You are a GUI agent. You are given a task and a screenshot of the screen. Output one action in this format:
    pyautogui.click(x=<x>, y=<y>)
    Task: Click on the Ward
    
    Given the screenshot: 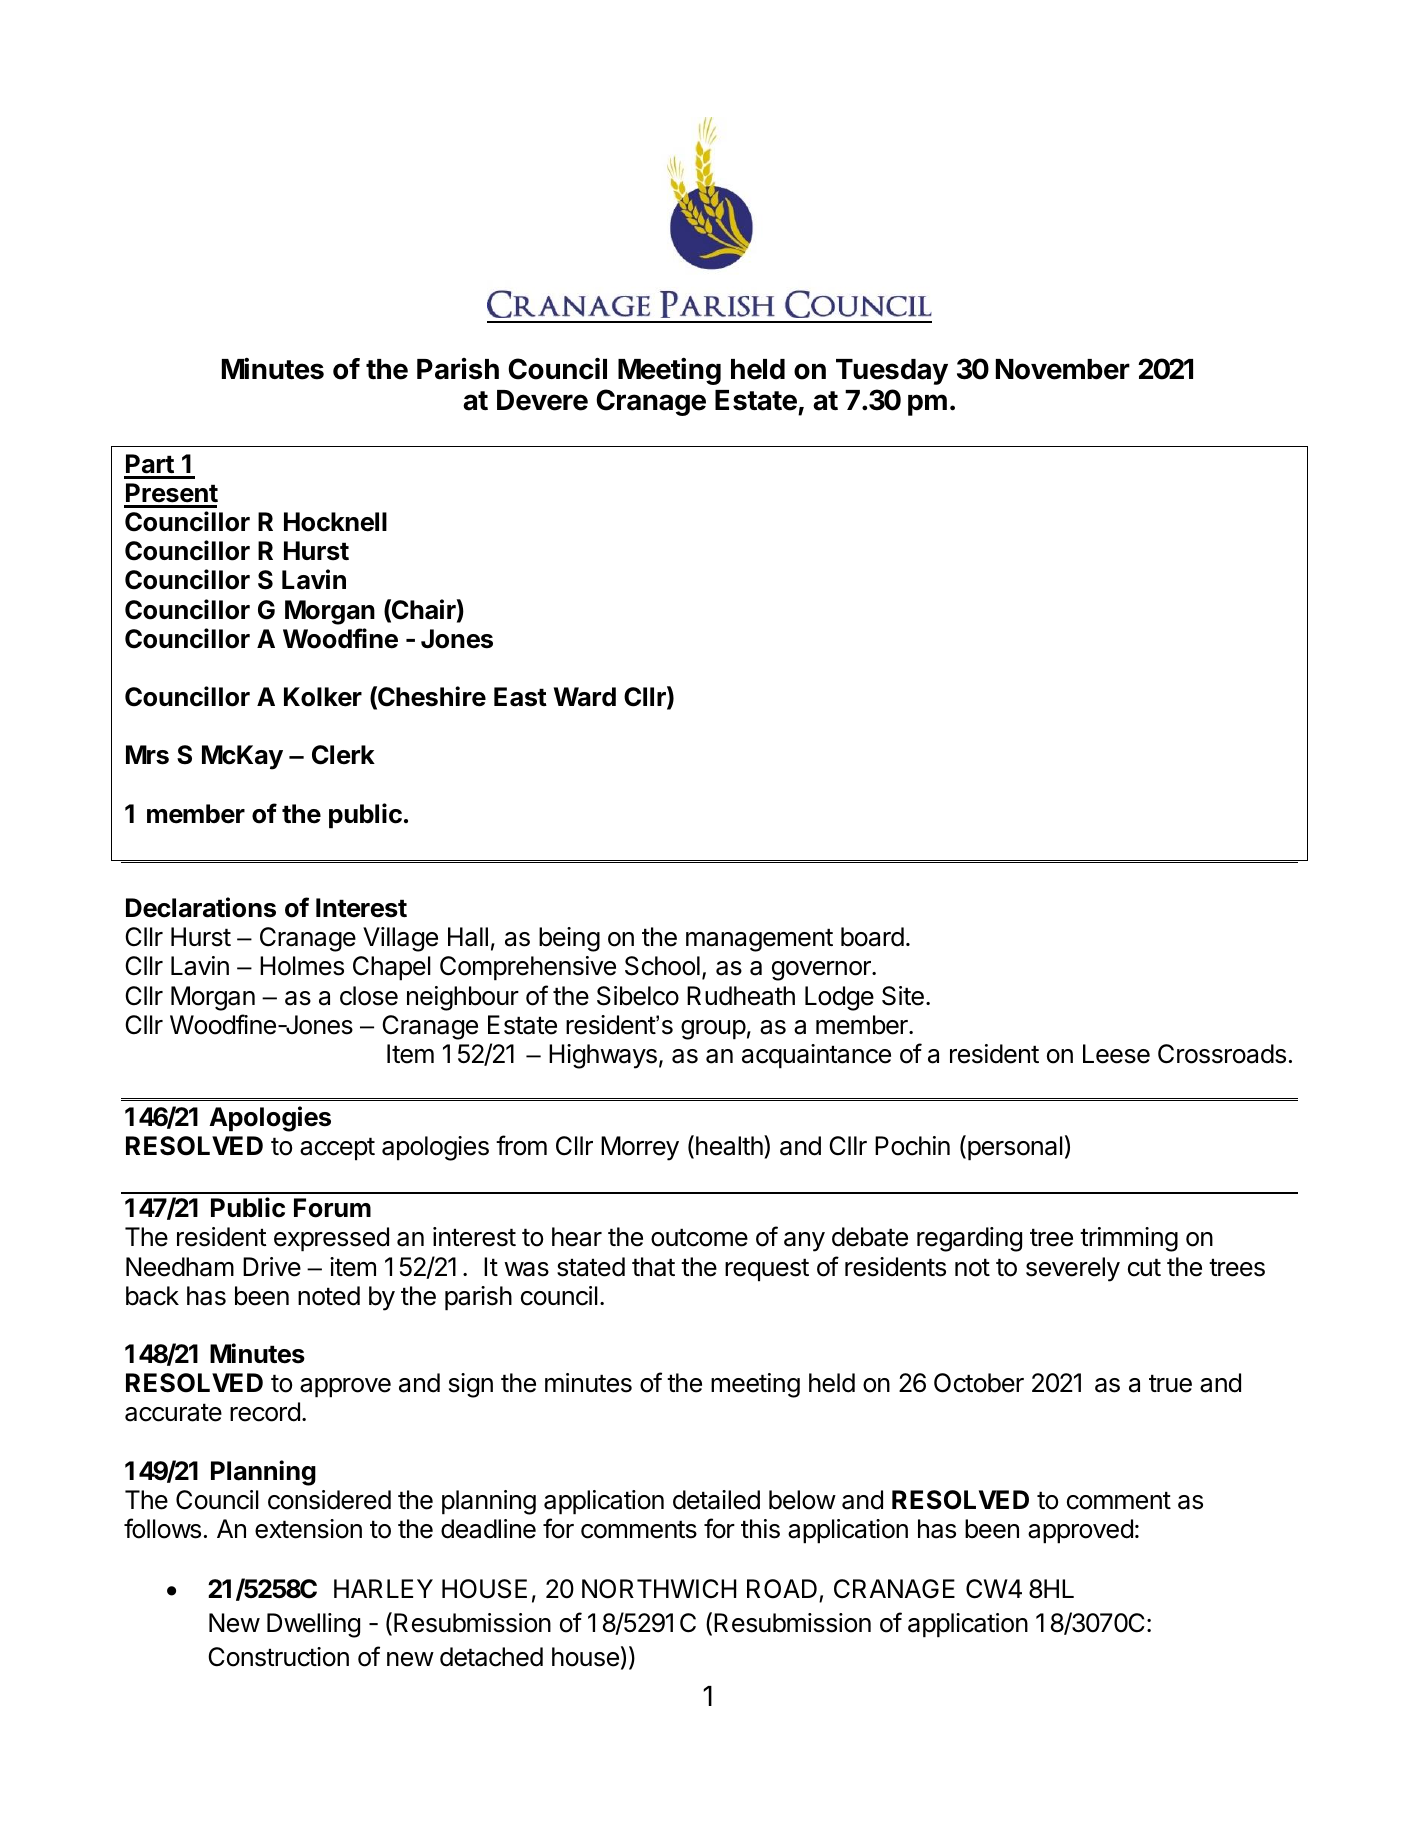 What is the action you would take?
    pyautogui.click(x=585, y=697)
